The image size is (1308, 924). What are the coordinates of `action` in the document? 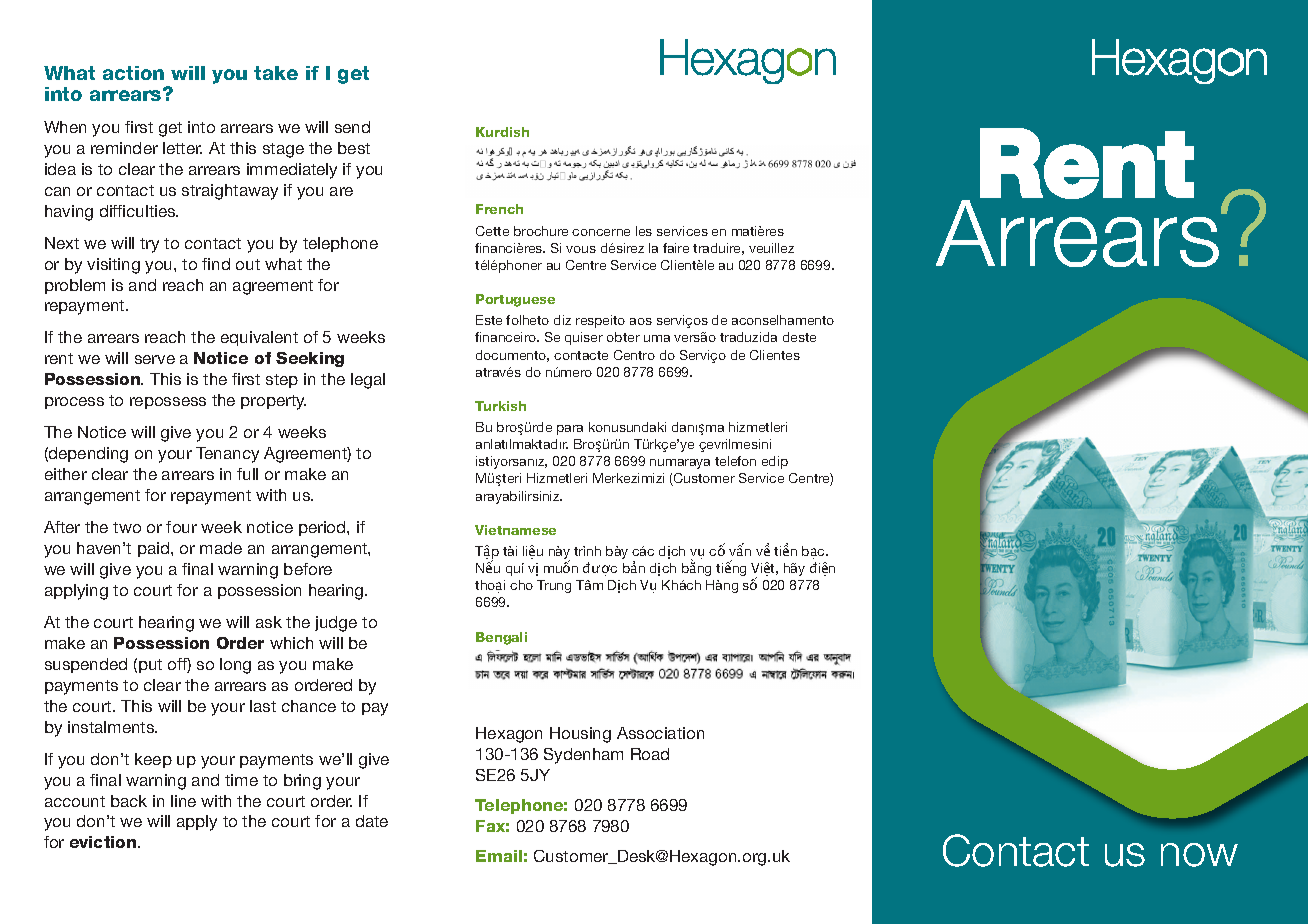 It's located at (133, 73).
